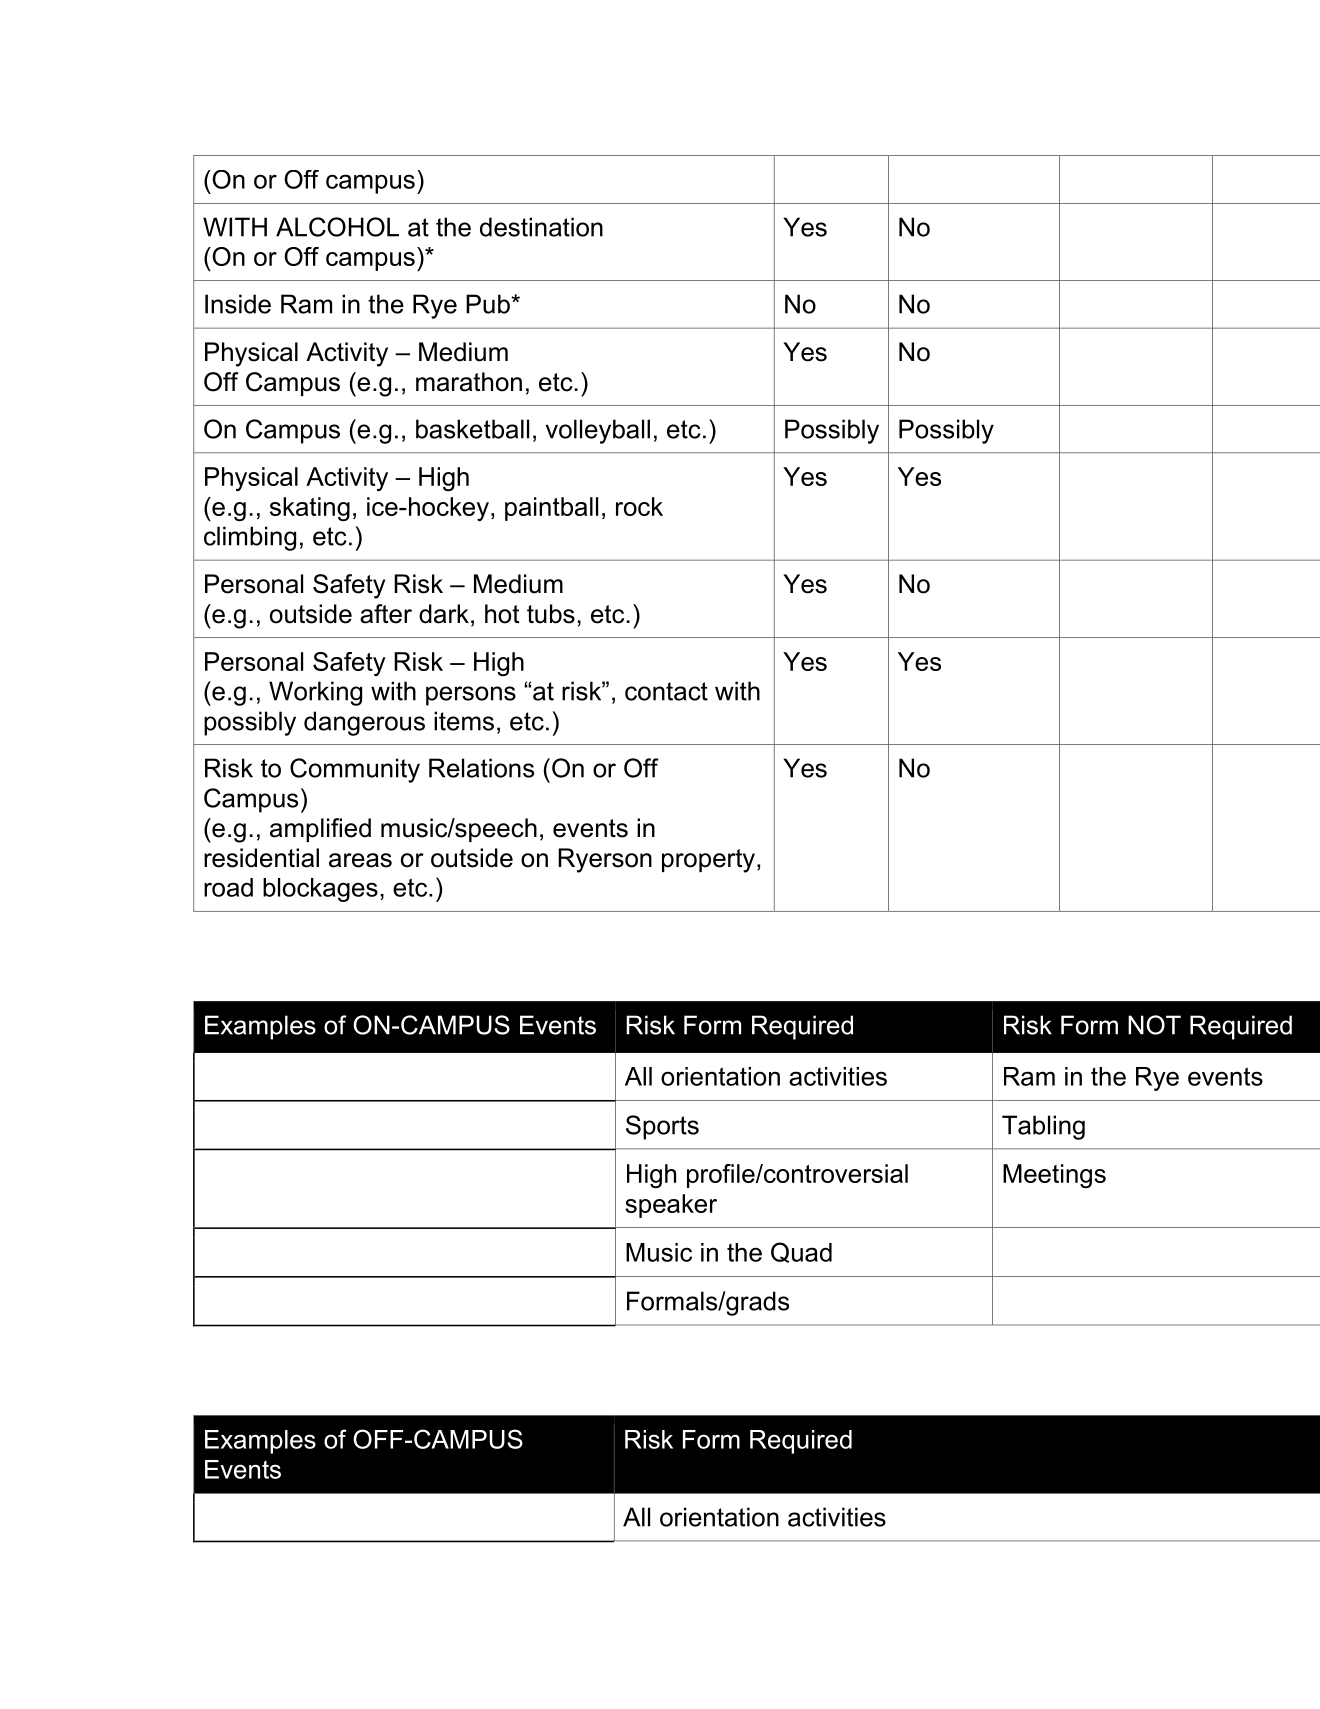 Image resolution: width=1320 pixels, height=1709 pixels. What do you see at coordinates (310, 509) in the screenshot?
I see `skating` at bounding box center [310, 509].
